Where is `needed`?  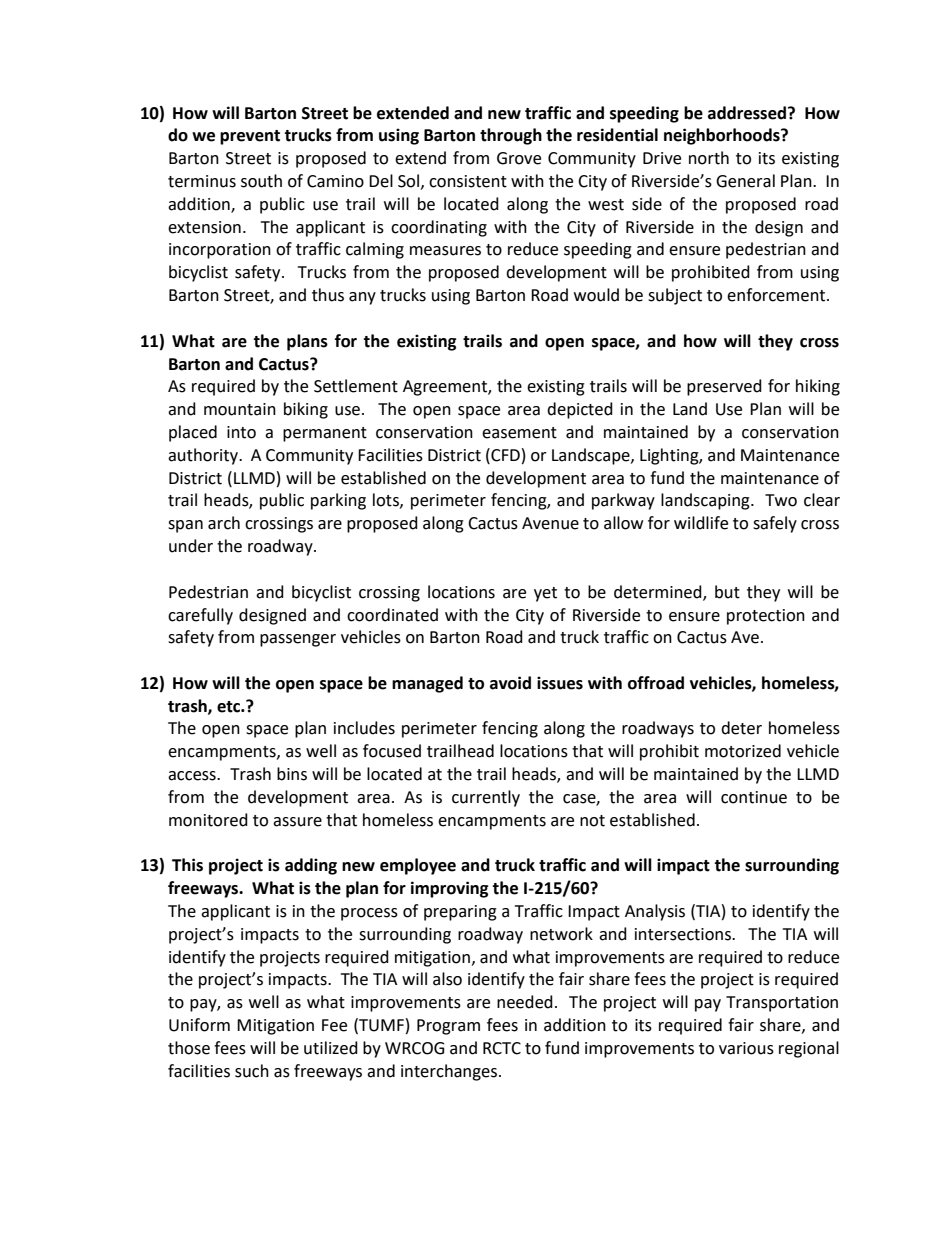 needed is located at coordinates (525, 1002).
